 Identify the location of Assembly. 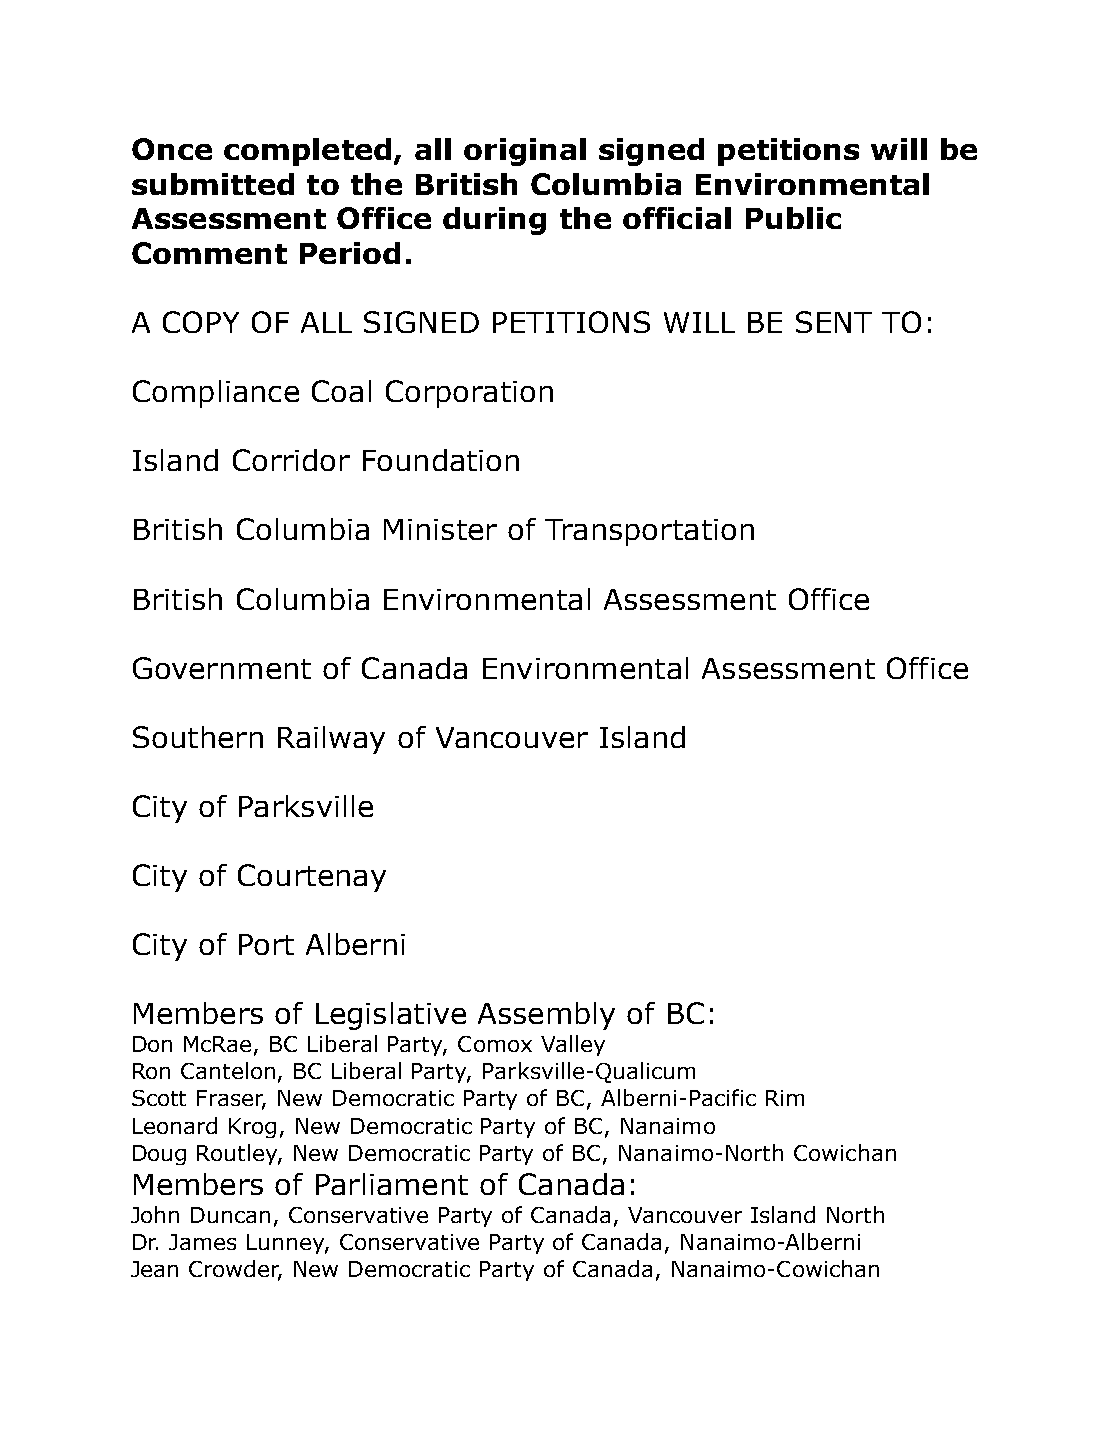
(546, 1016).
